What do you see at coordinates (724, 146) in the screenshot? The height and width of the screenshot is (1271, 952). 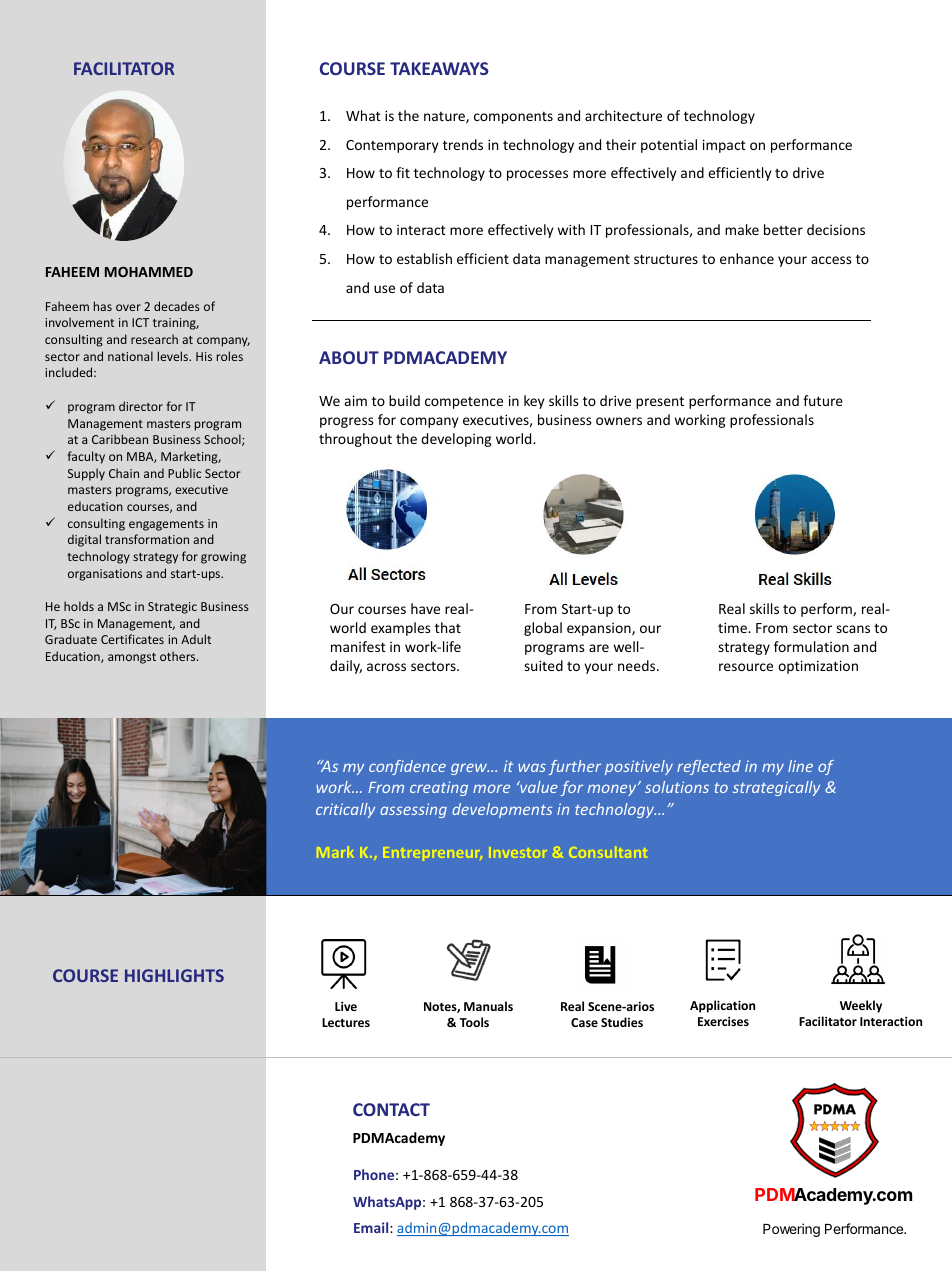 I see `impact` at bounding box center [724, 146].
